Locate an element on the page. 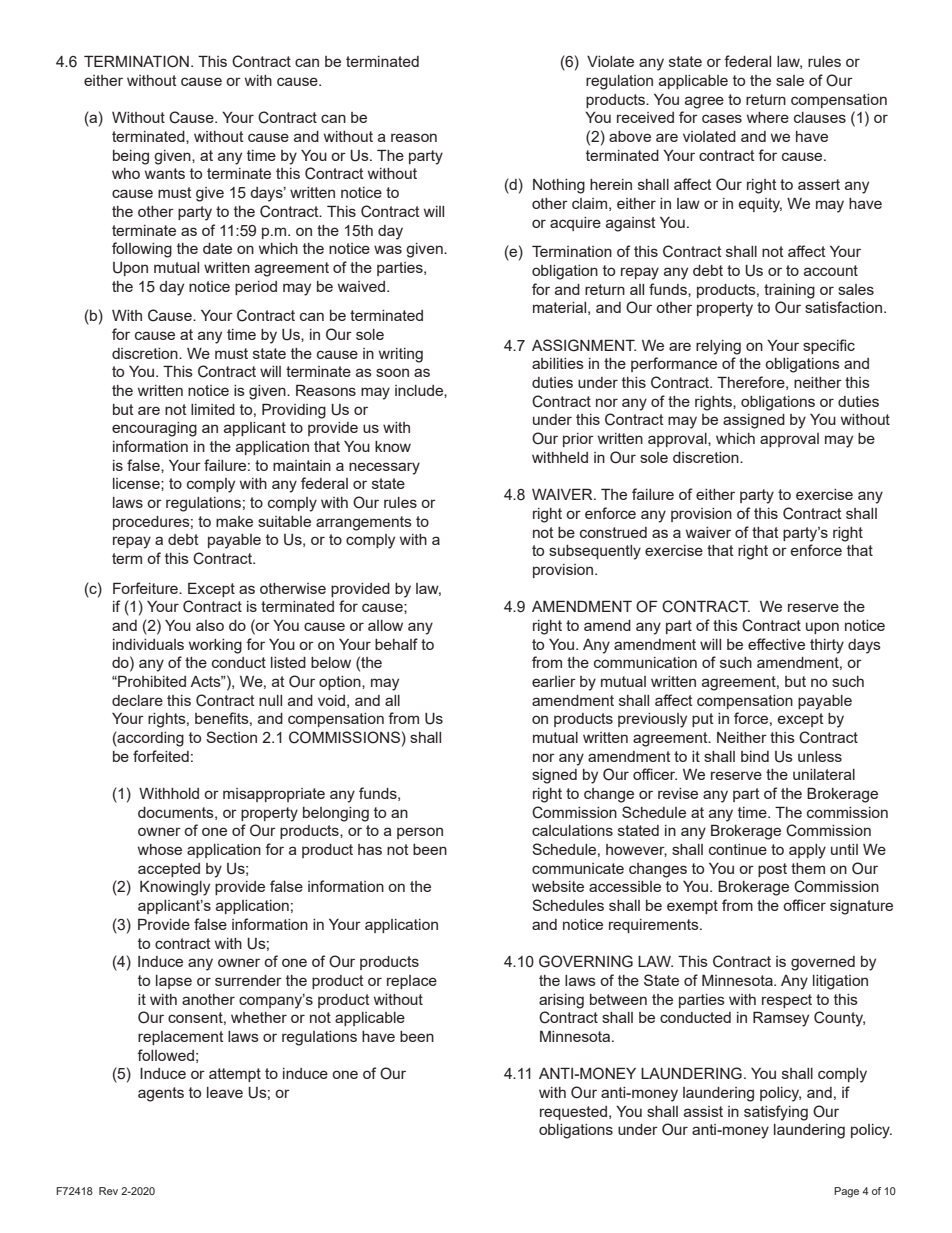  include is located at coordinates (420, 390).
